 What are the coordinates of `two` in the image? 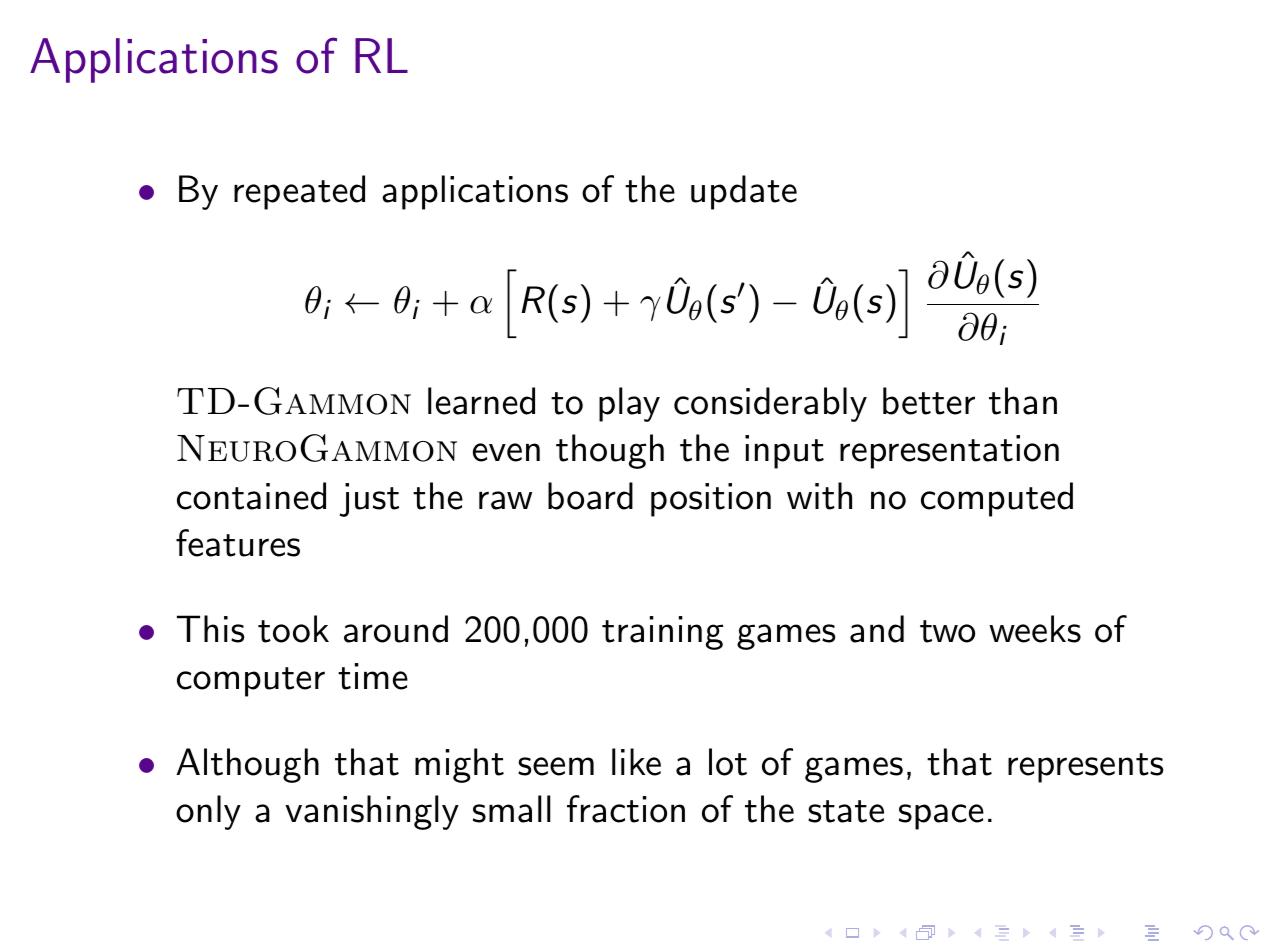 It's located at (947, 631).
